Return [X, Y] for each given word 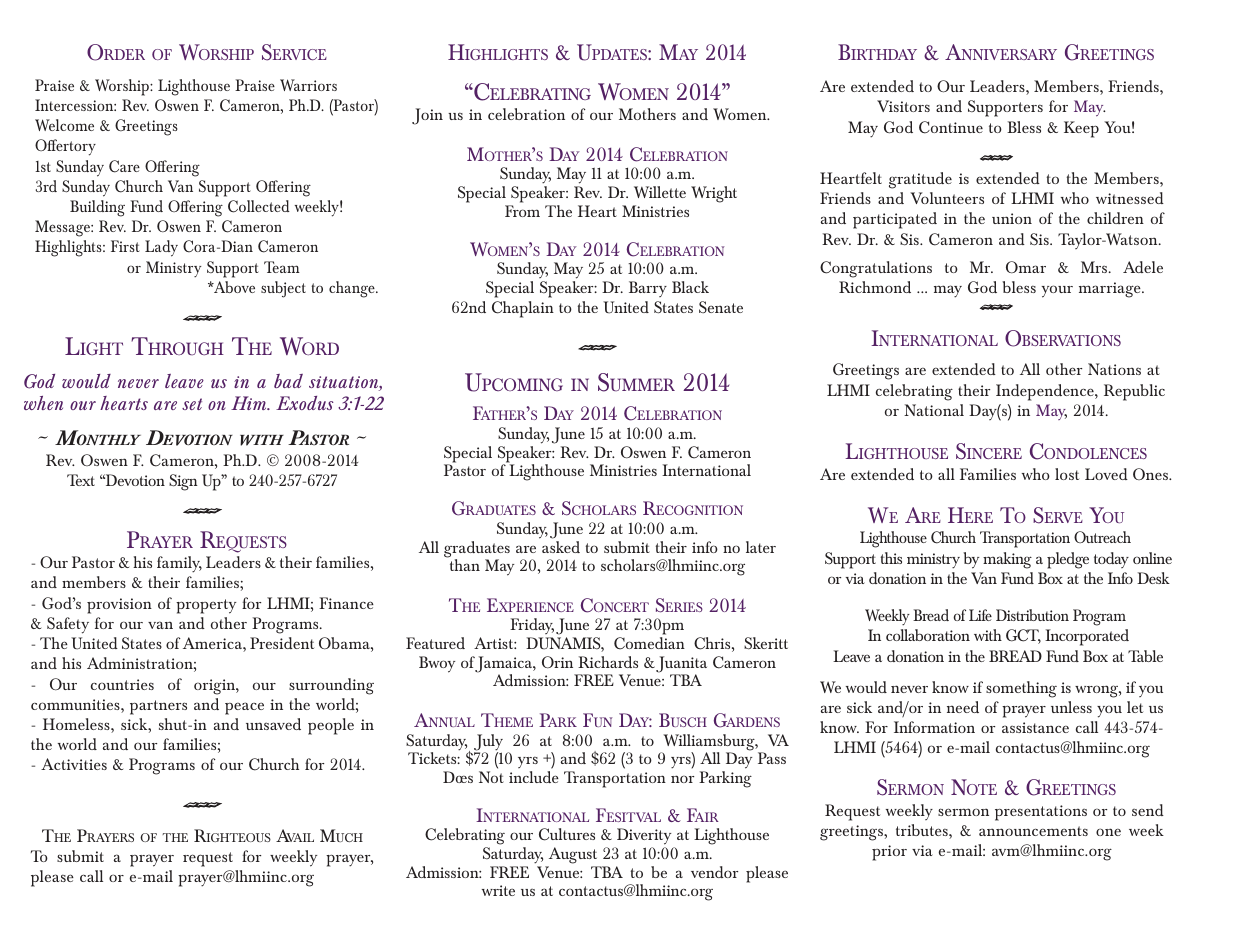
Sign [183, 482]
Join [427, 116]
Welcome [64, 125]
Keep [1081, 129]
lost [1067, 474]
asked [561, 547]
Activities [74, 764]
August [573, 855]
